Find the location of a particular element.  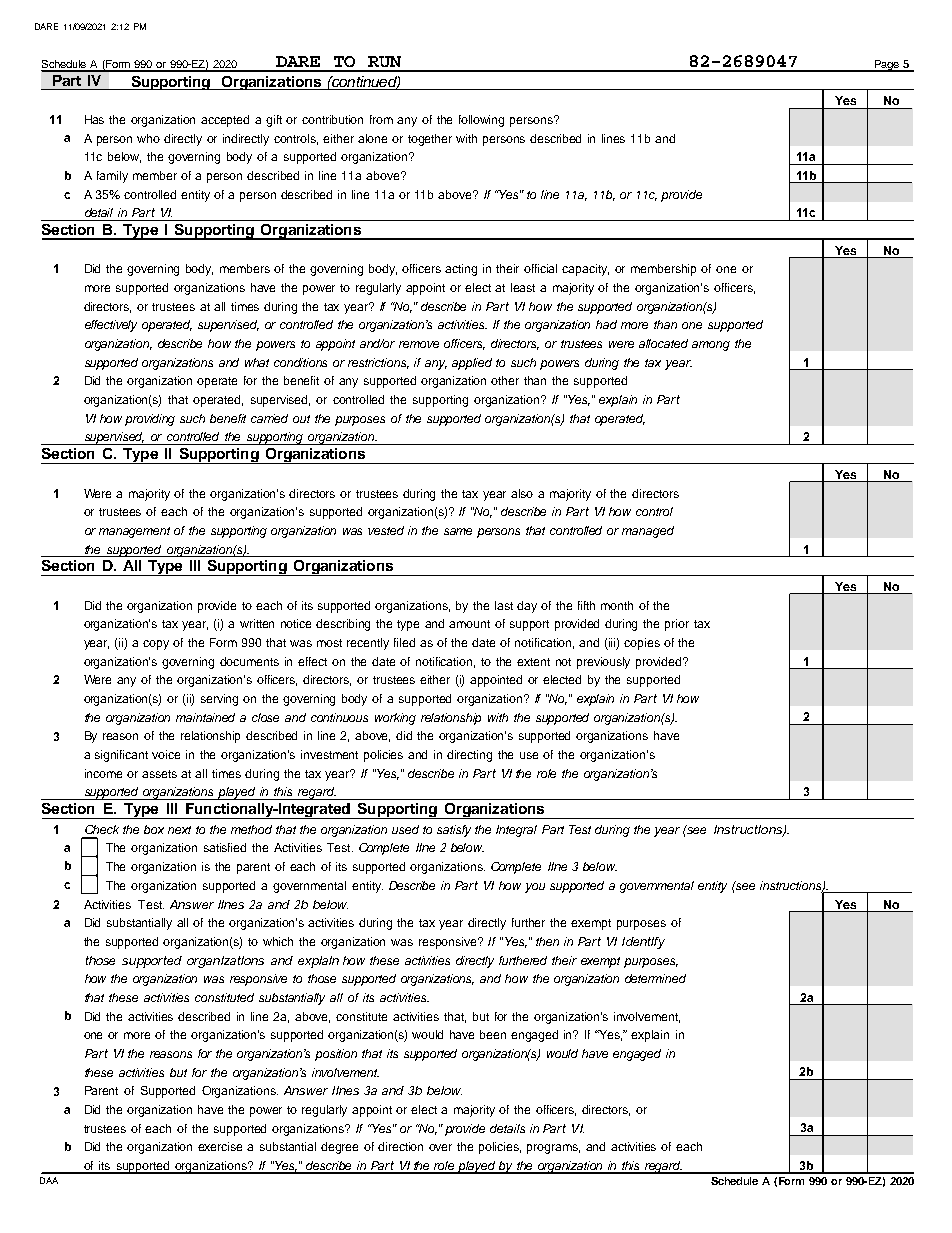

prior is located at coordinates (677, 625).
